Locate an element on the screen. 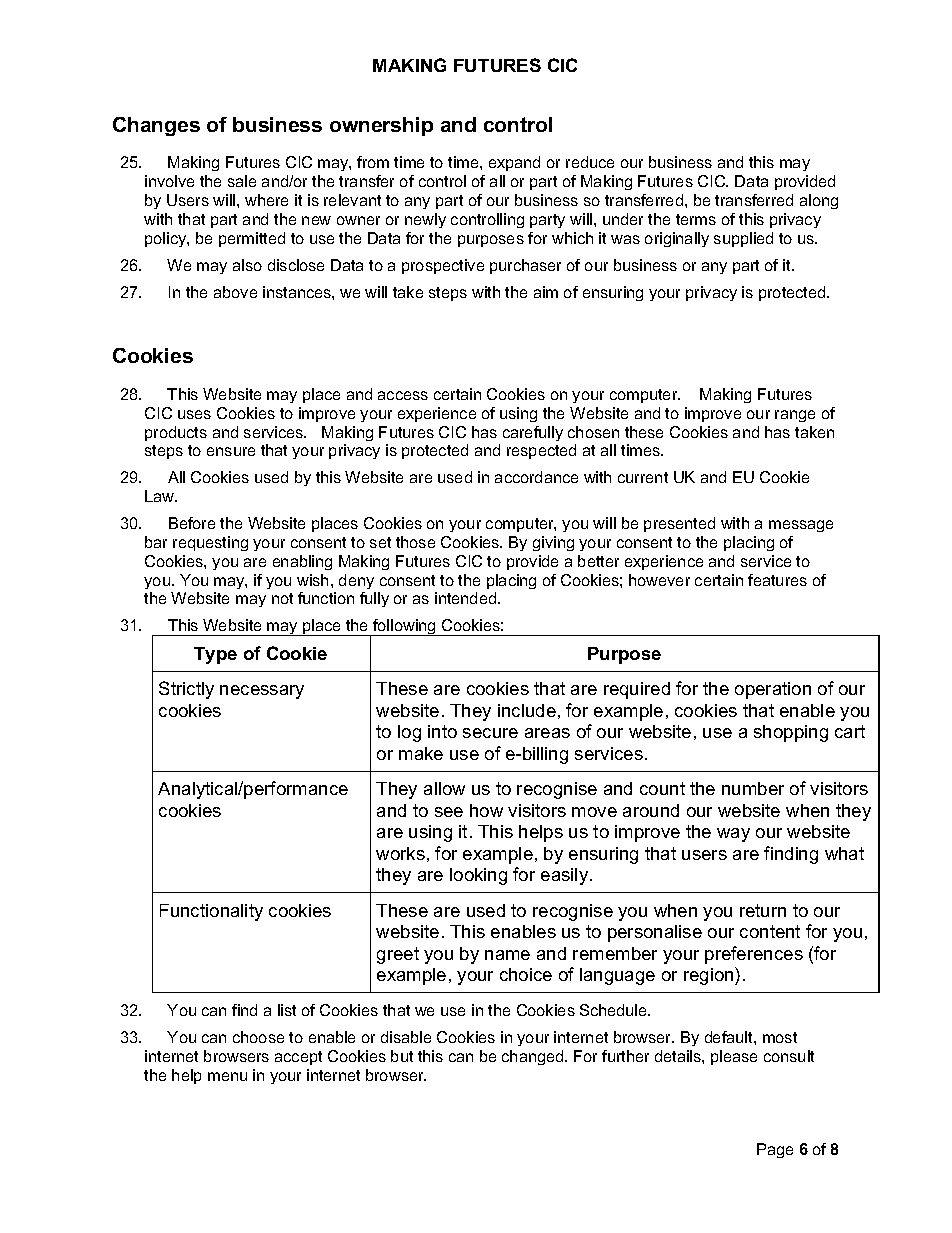  expand is located at coordinates (514, 163).
